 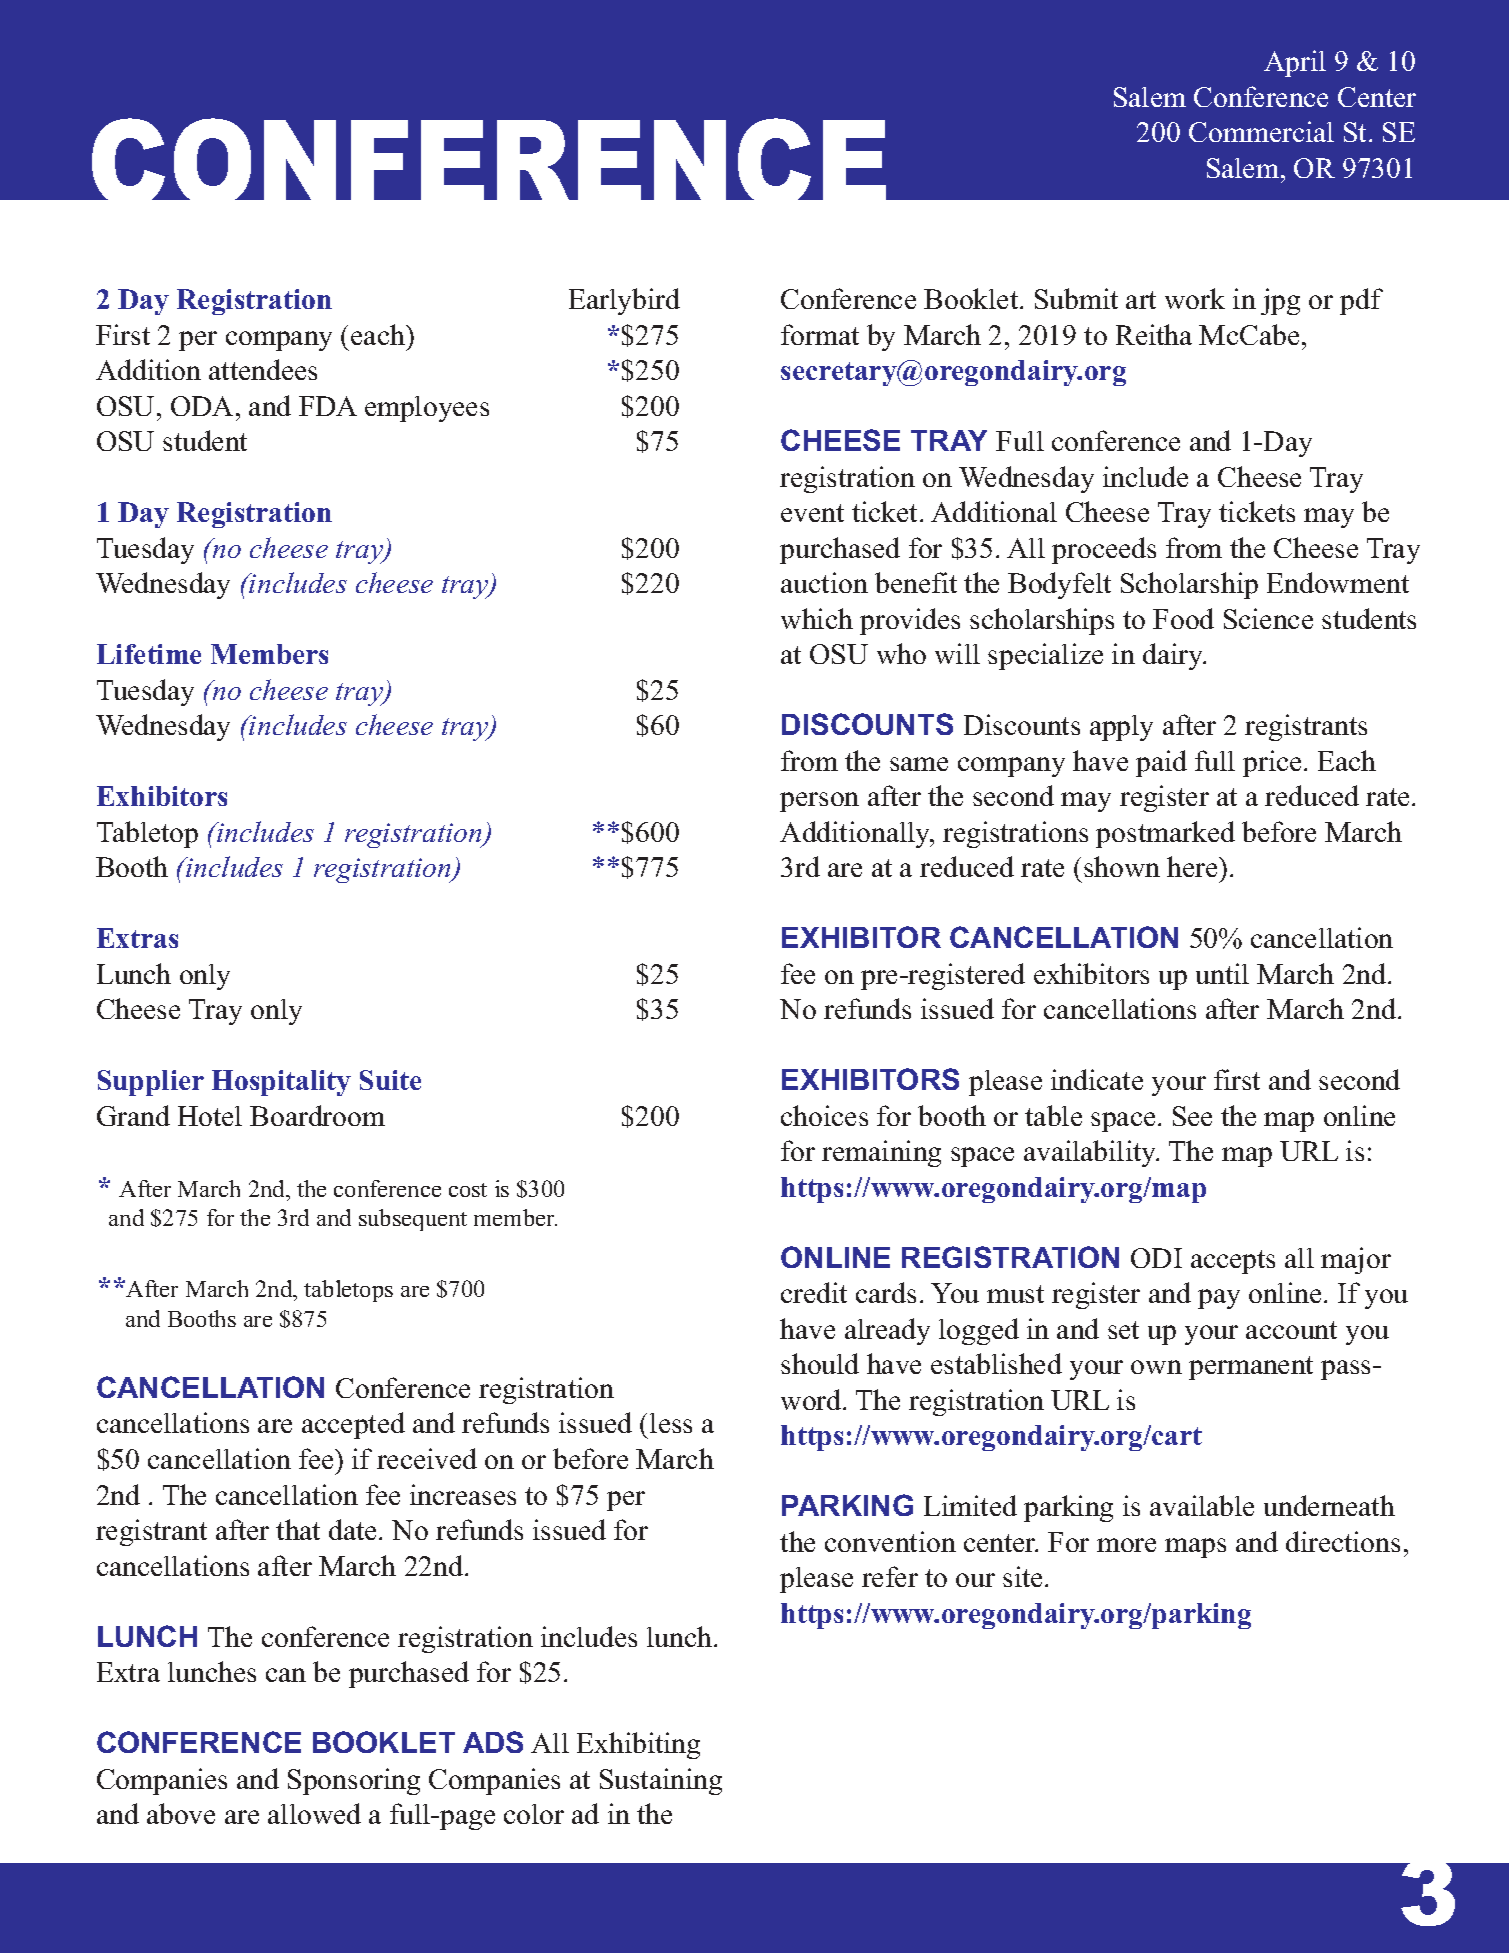 What do you see at coordinates (1251, 1368) in the page?
I see `permanent` at bounding box center [1251, 1368].
